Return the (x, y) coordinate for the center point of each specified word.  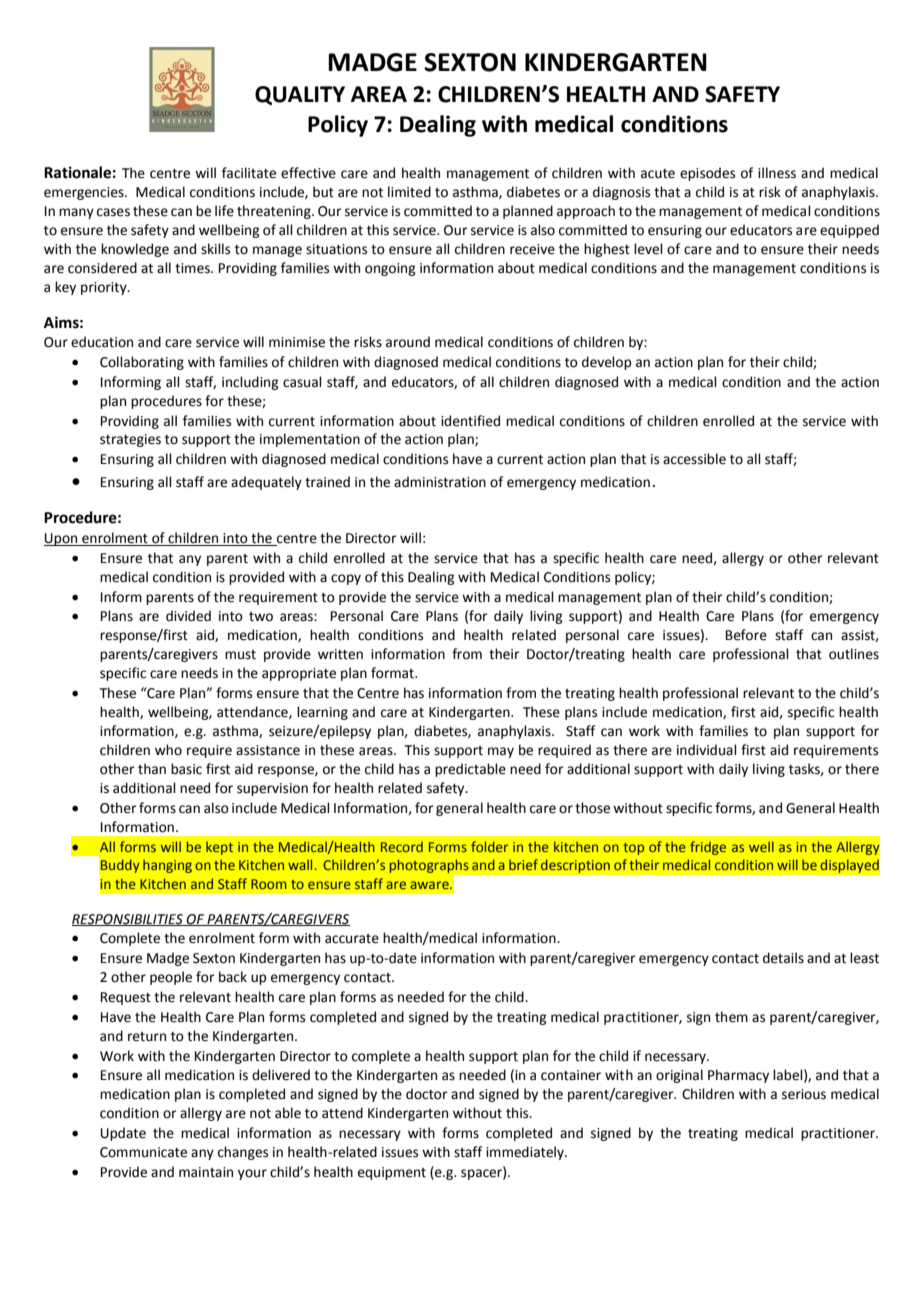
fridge (708, 848)
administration (440, 482)
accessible (694, 459)
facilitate (249, 173)
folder (489, 846)
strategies (130, 440)
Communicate (143, 1152)
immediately (526, 1153)
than (152, 769)
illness (777, 173)
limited (409, 192)
